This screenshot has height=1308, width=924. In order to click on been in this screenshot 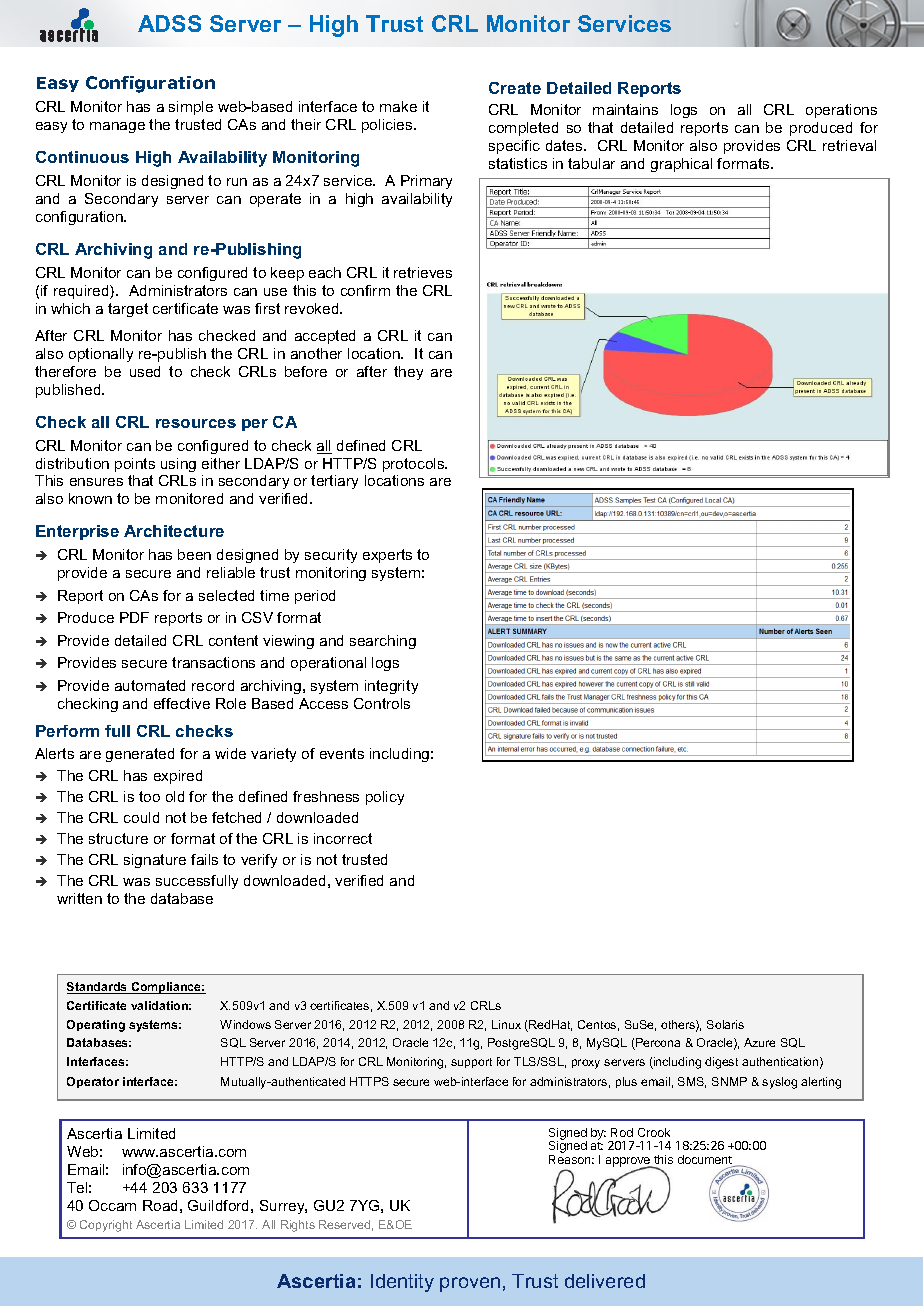, I will do `click(194, 554)`.
